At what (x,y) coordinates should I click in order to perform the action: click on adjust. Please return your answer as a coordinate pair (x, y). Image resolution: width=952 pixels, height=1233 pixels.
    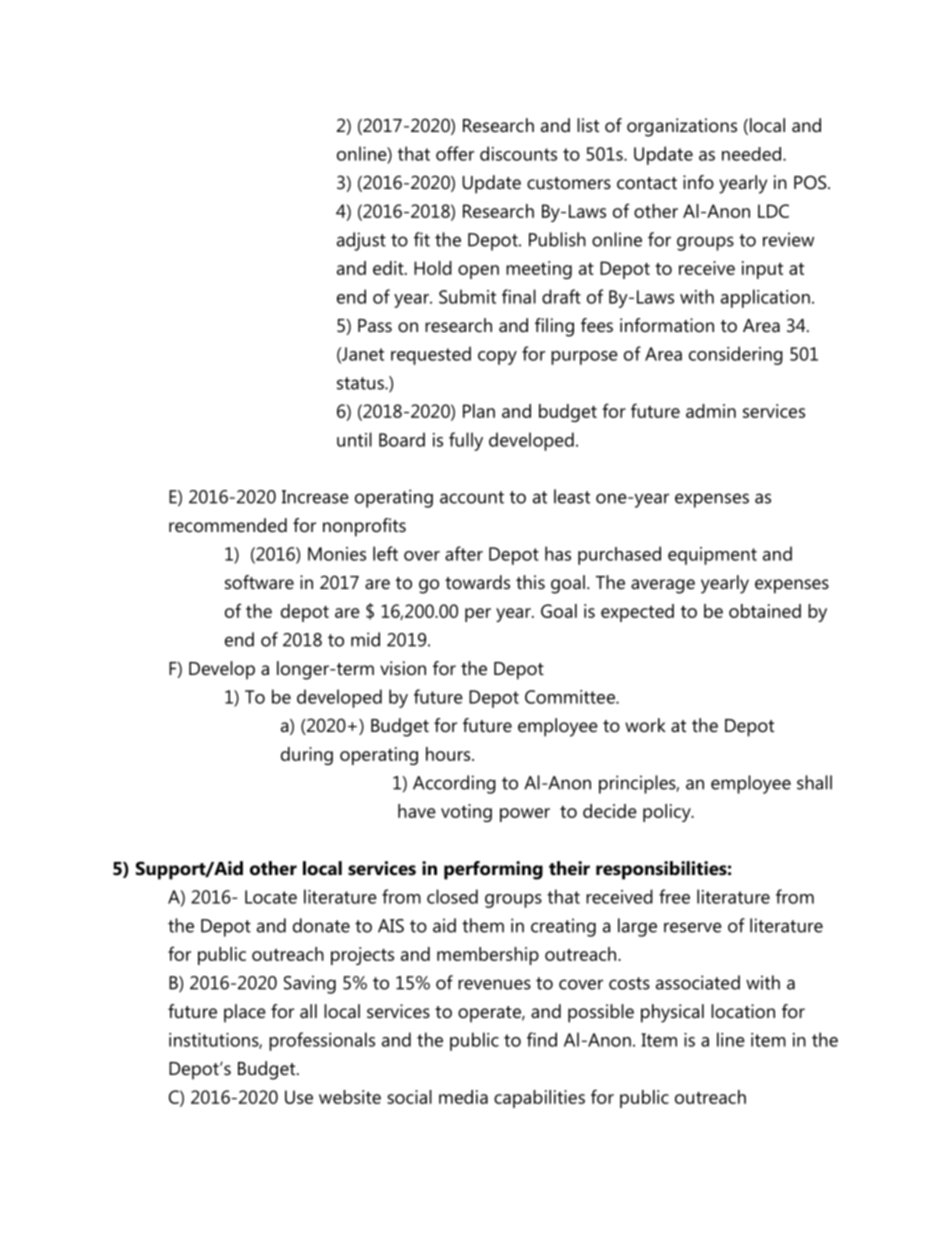
    Looking at the image, I should click on (361, 241).
